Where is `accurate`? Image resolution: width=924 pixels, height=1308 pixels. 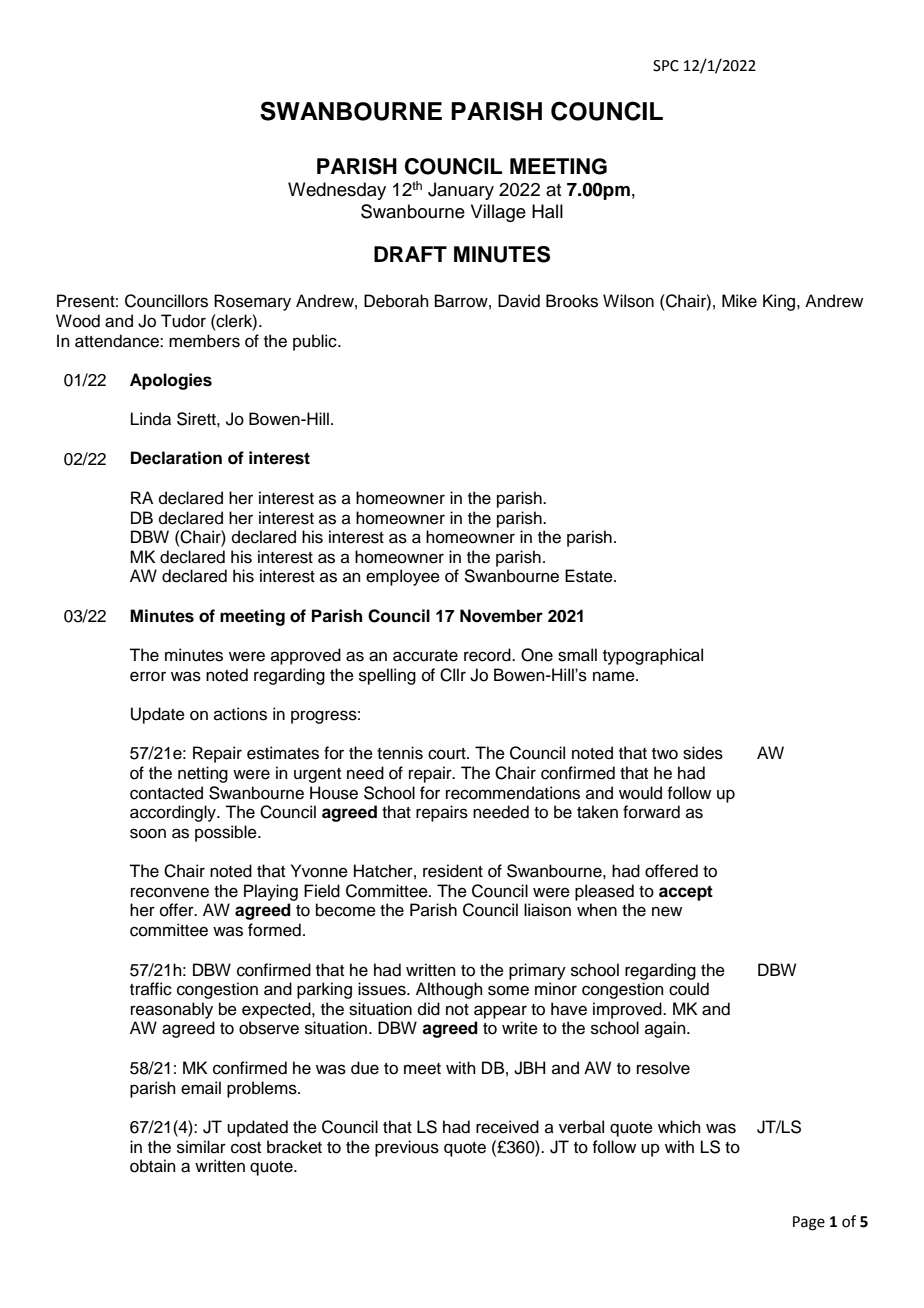
accurate is located at coordinates (425, 656).
